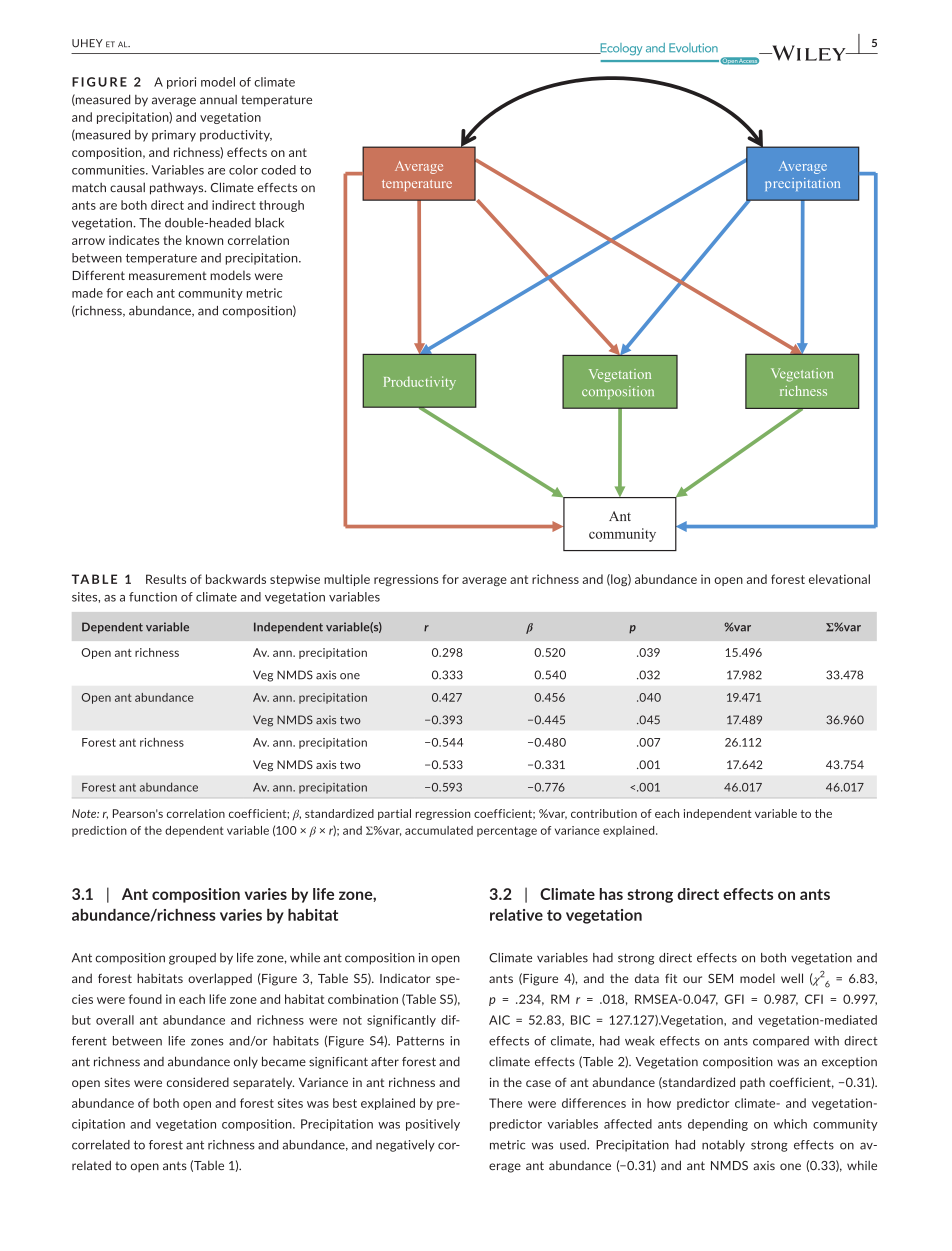 Image resolution: width=952 pixels, height=1251 pixels. Describe the element at coordinates (278, 170) in the image. I see `coded` at that location.
